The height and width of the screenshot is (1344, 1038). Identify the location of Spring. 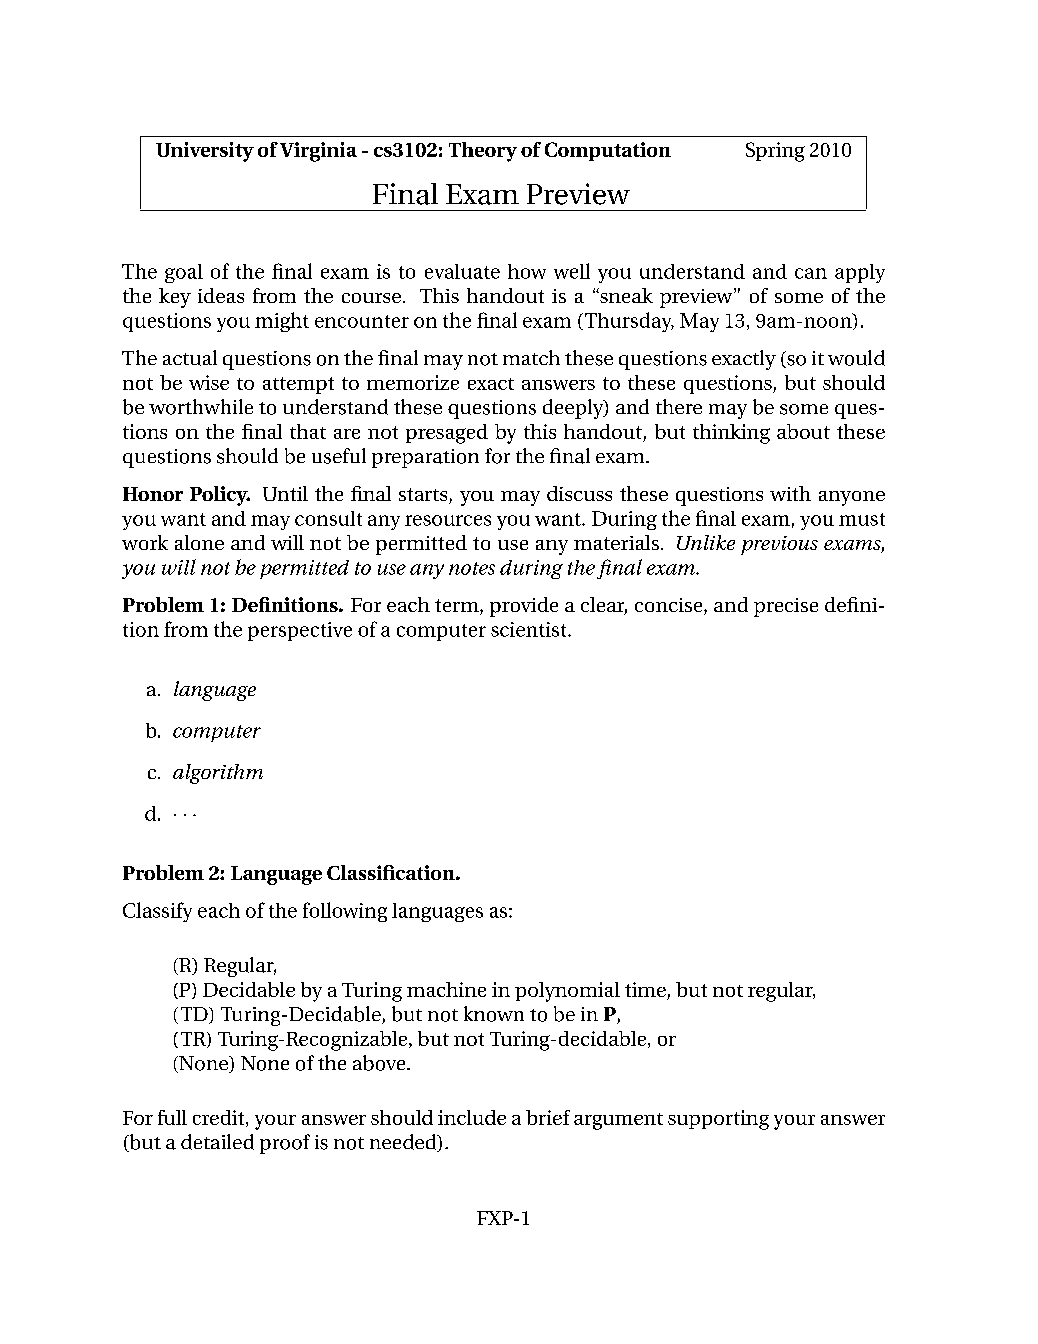
(775, 152).
